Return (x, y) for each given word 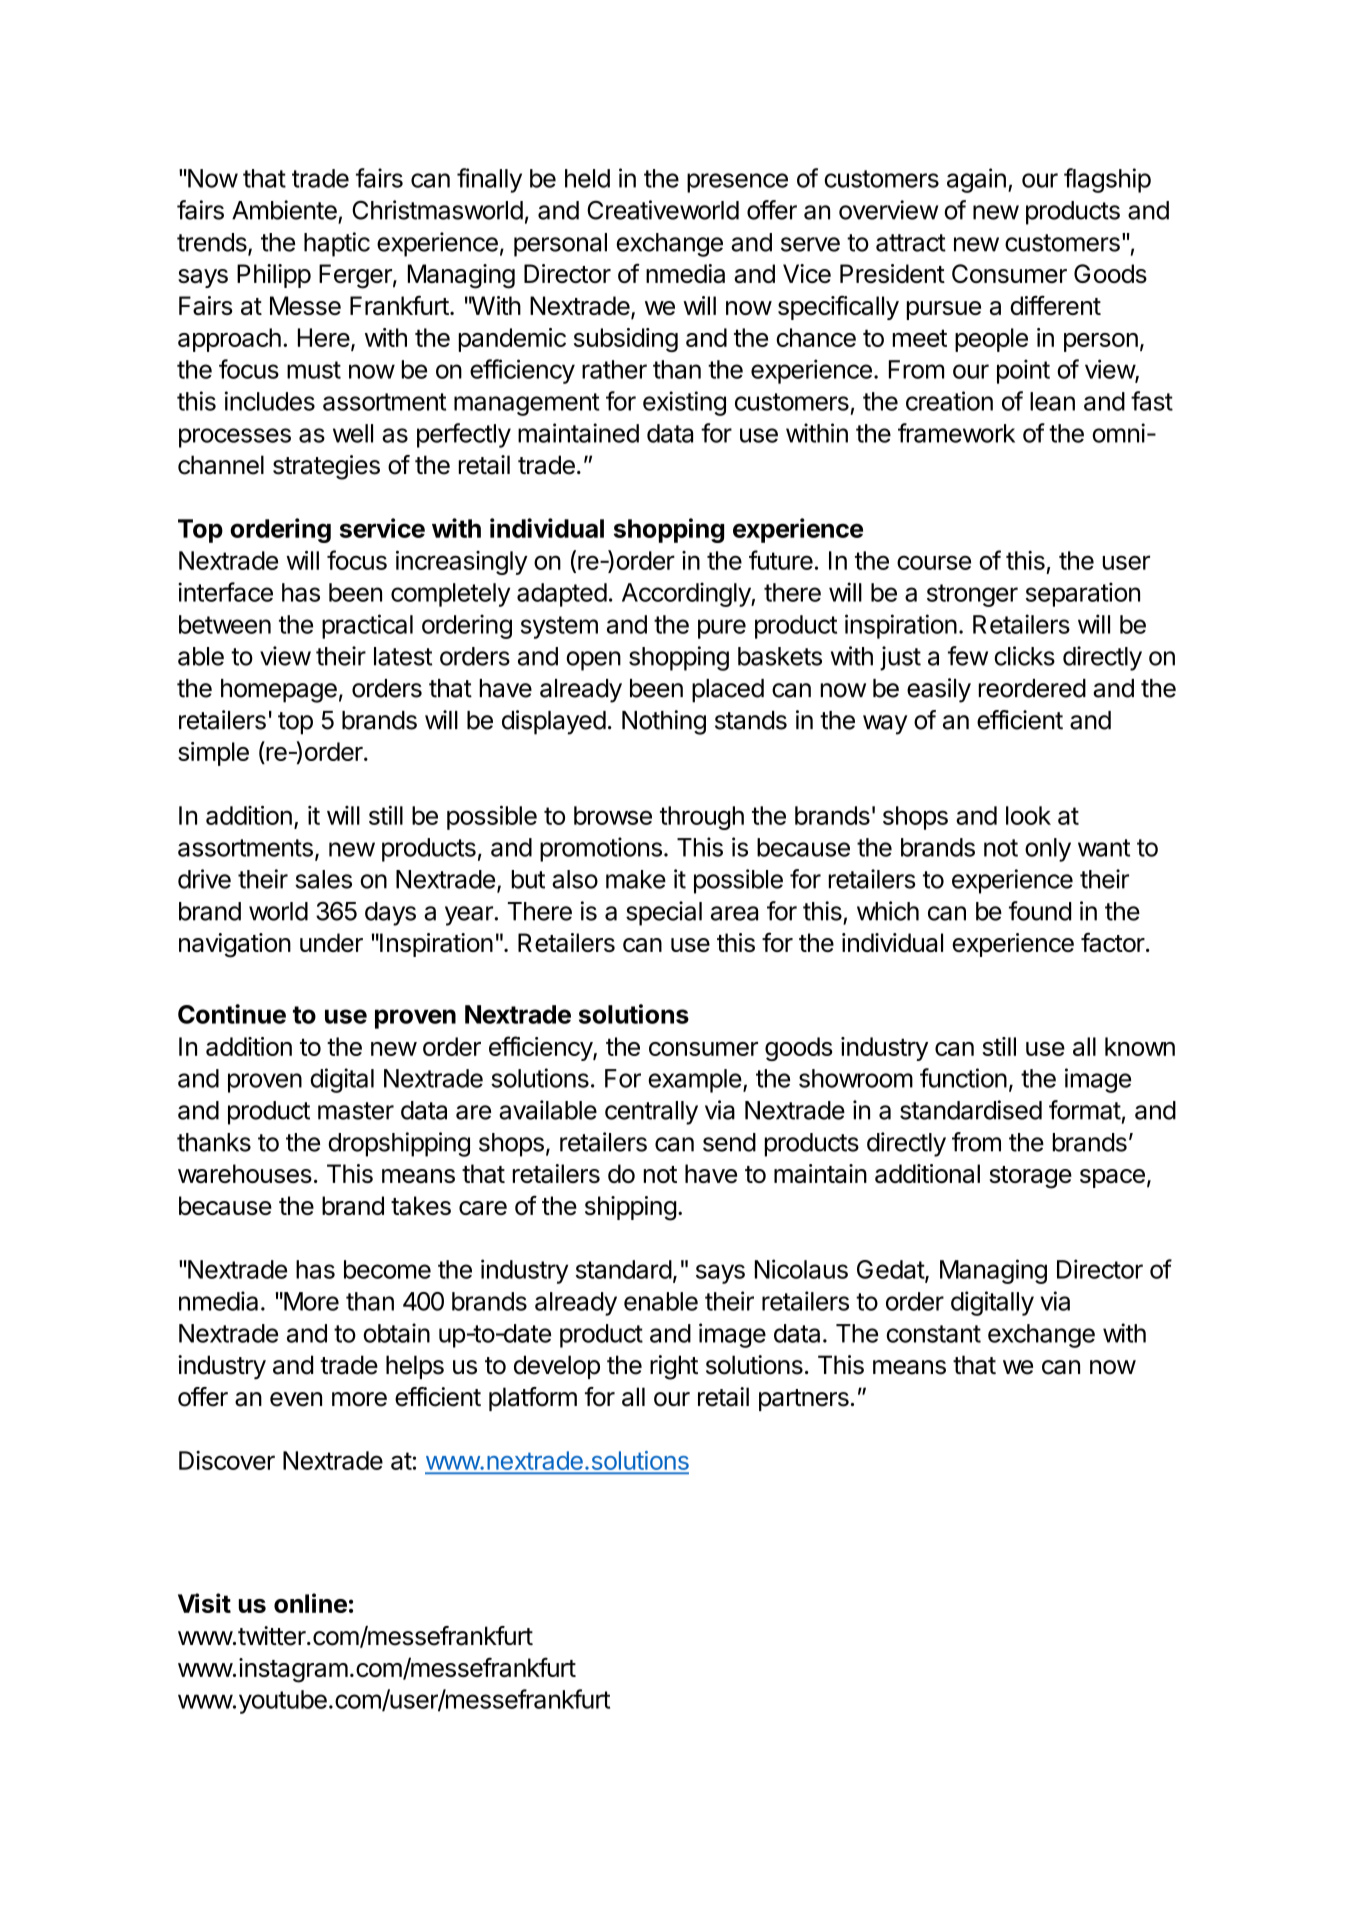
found (1040, 911)
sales (323, 879)
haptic (337, 244)
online (310, 1603)
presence (737, 183)
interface (225, 592)
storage (1031, 1177)
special (664, 913)
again (976, 180)
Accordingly (687, 594)
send (729, 1142)
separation (1083, 594)
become (387, 1269)
